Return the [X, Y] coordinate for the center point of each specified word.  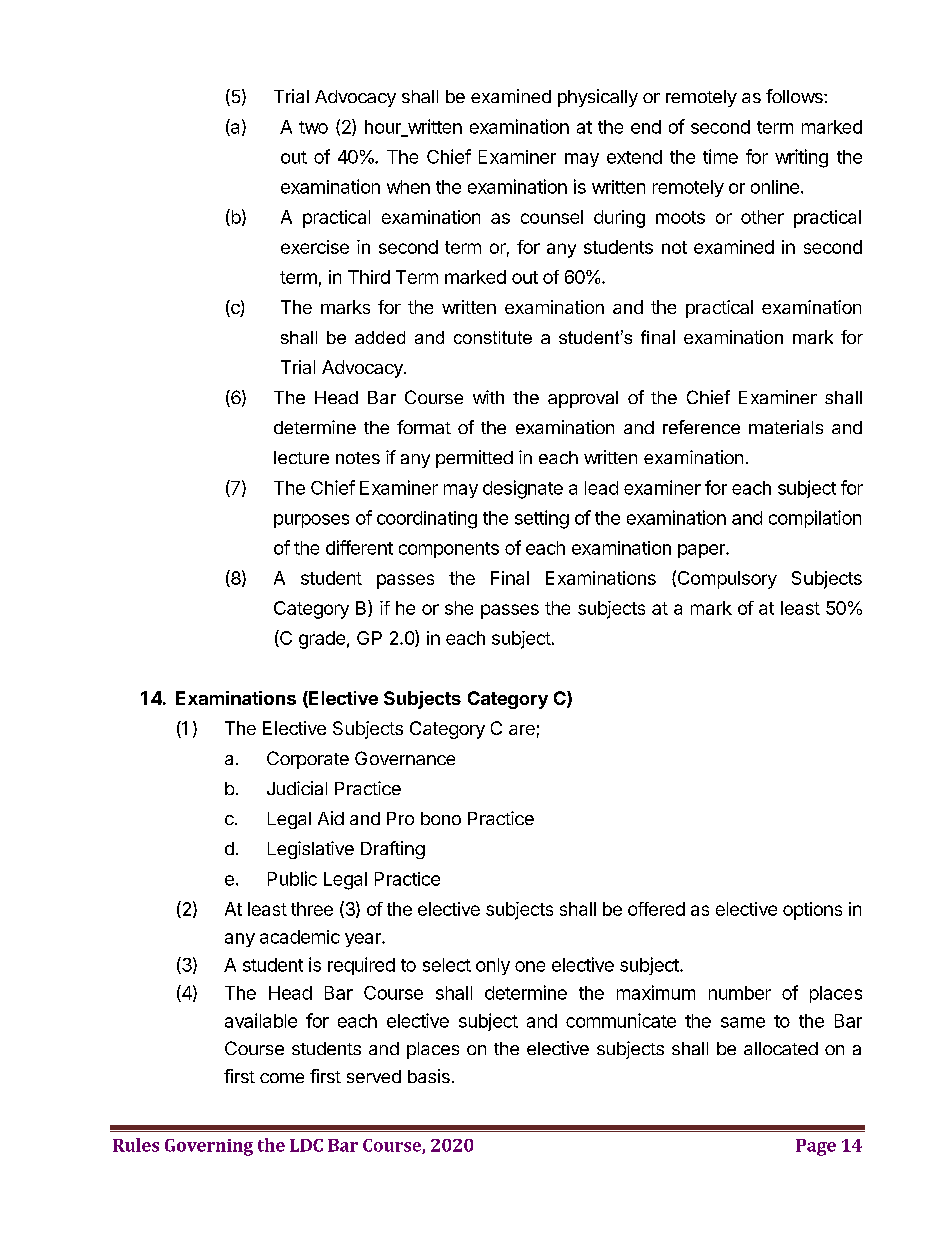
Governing [209, 1147]
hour [384, 128]
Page [816, 1147]
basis [429, 1076]
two [313, 127]
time [720, 156]
